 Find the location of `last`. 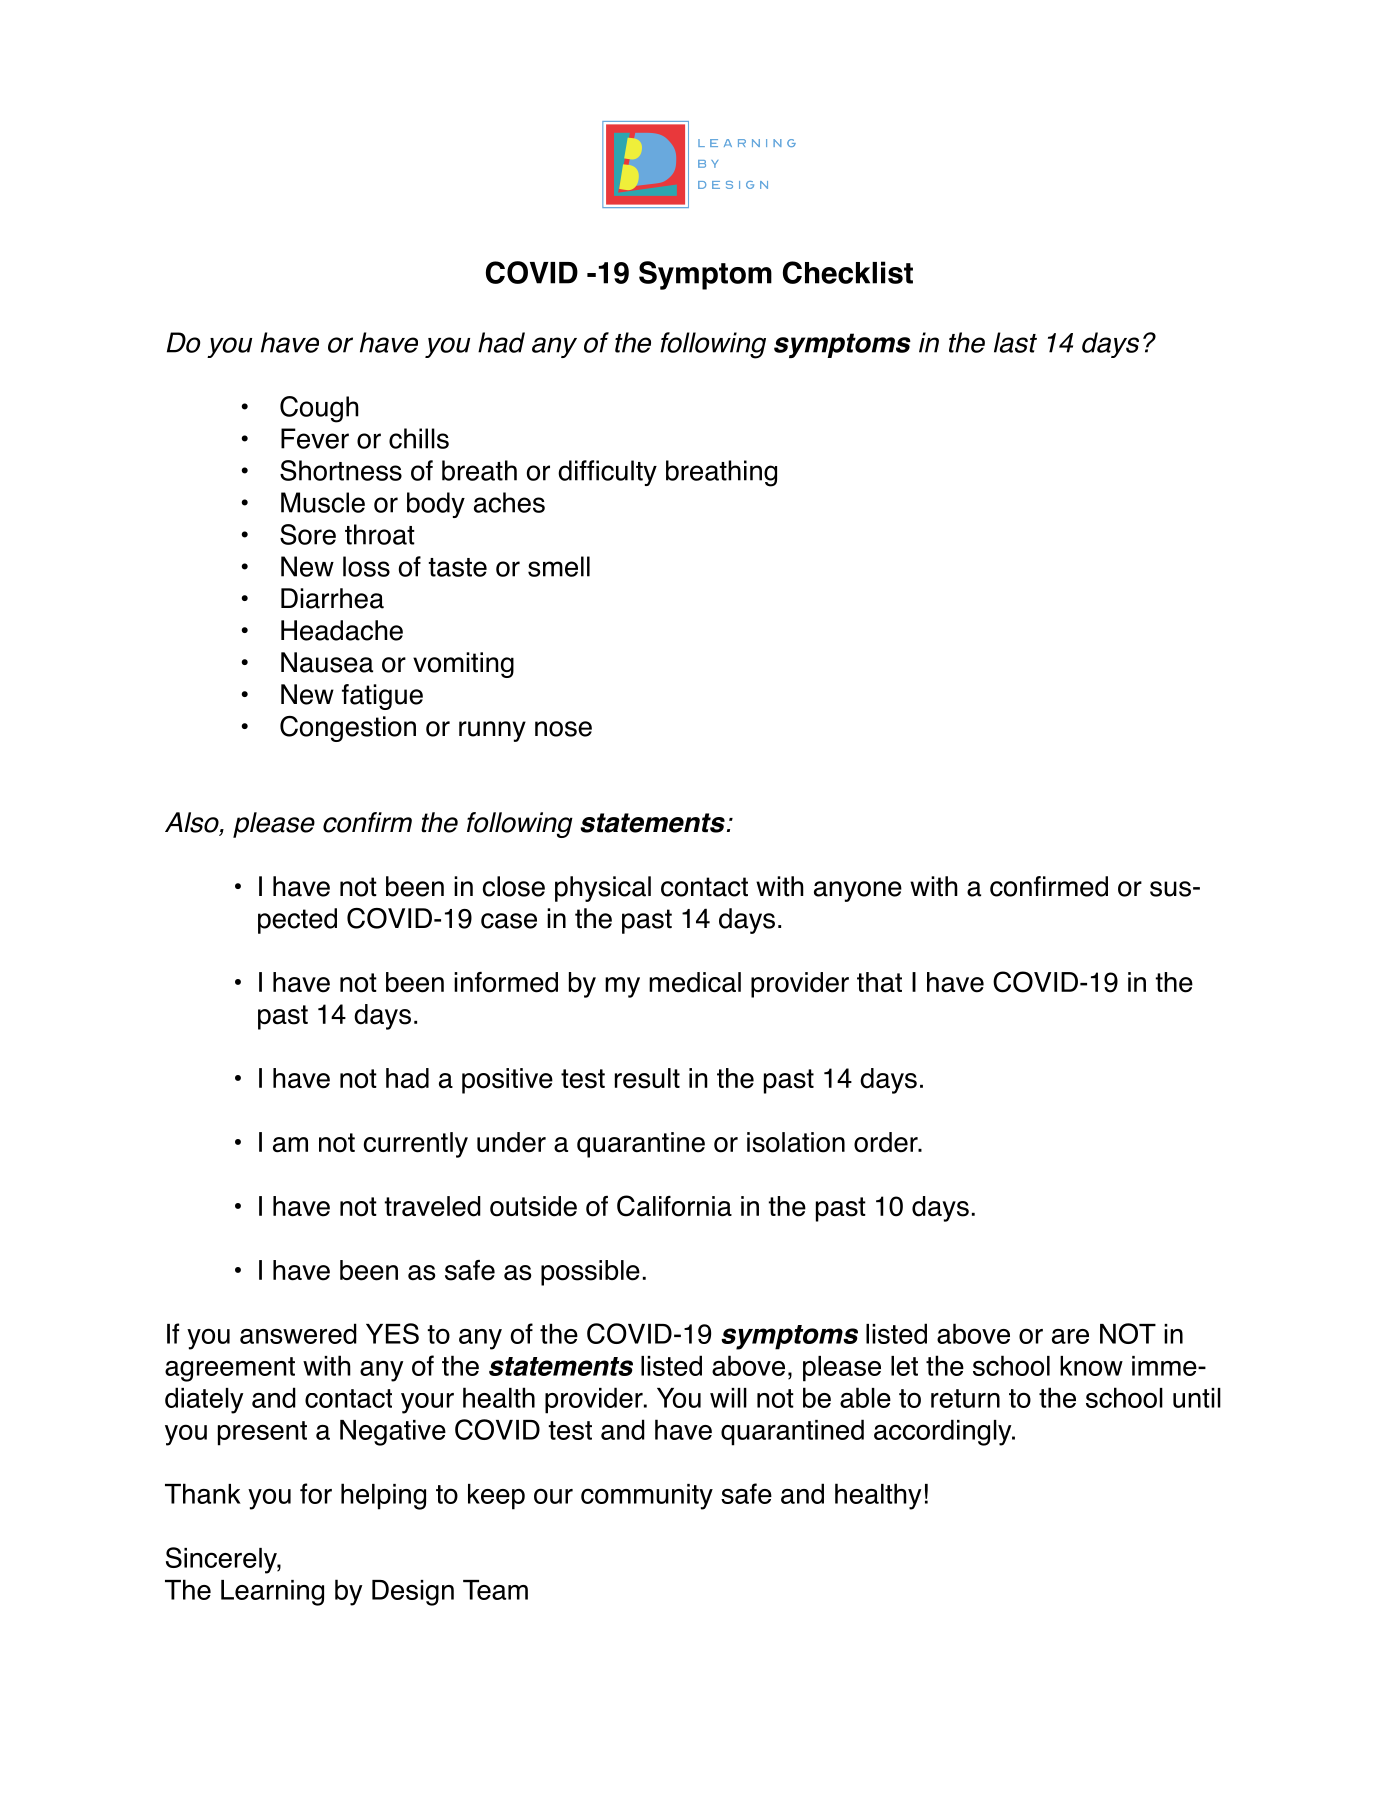

last is located at coordinates (1015, 342).
